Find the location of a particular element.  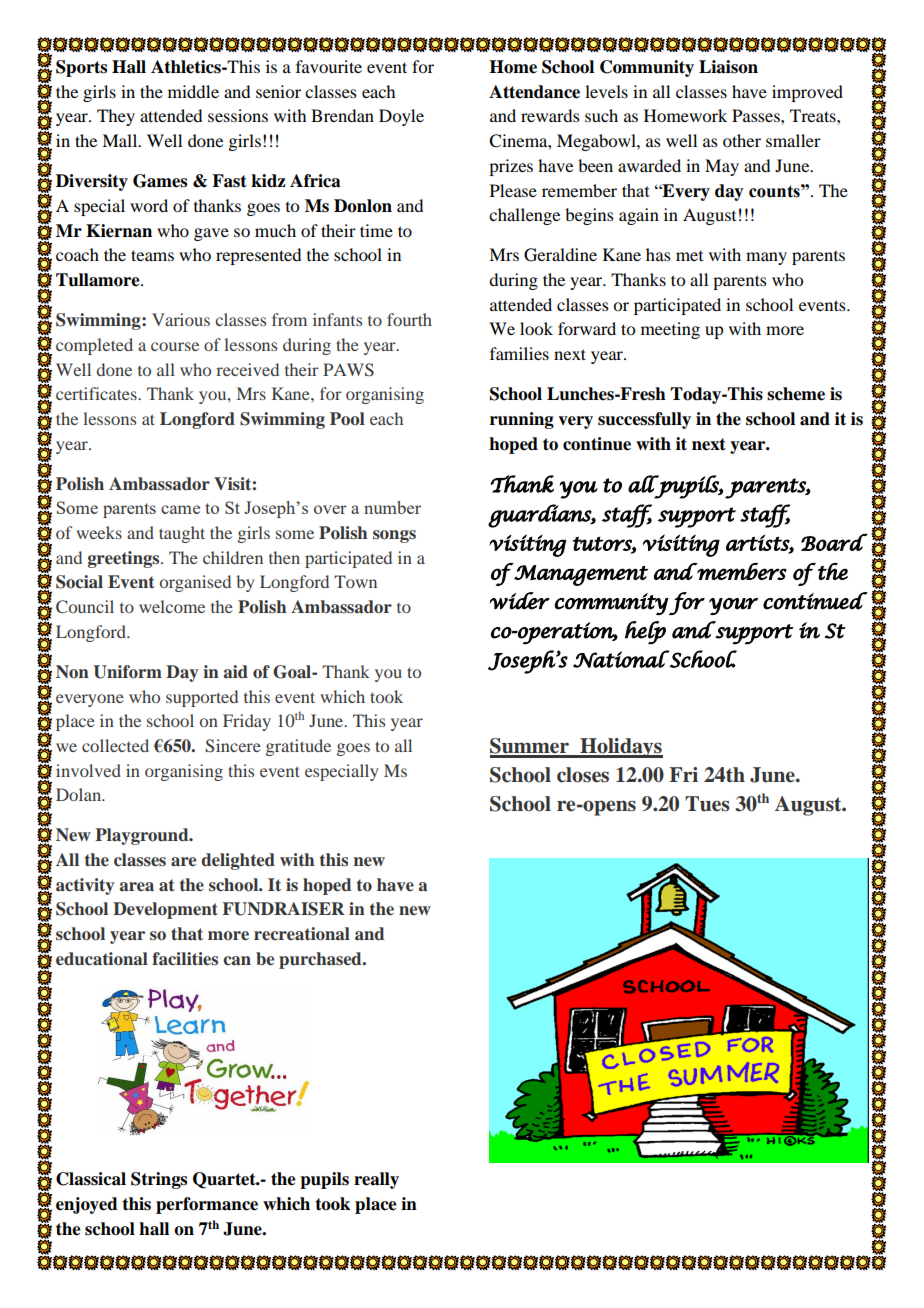

collected is located at coordinates (115, 745).
